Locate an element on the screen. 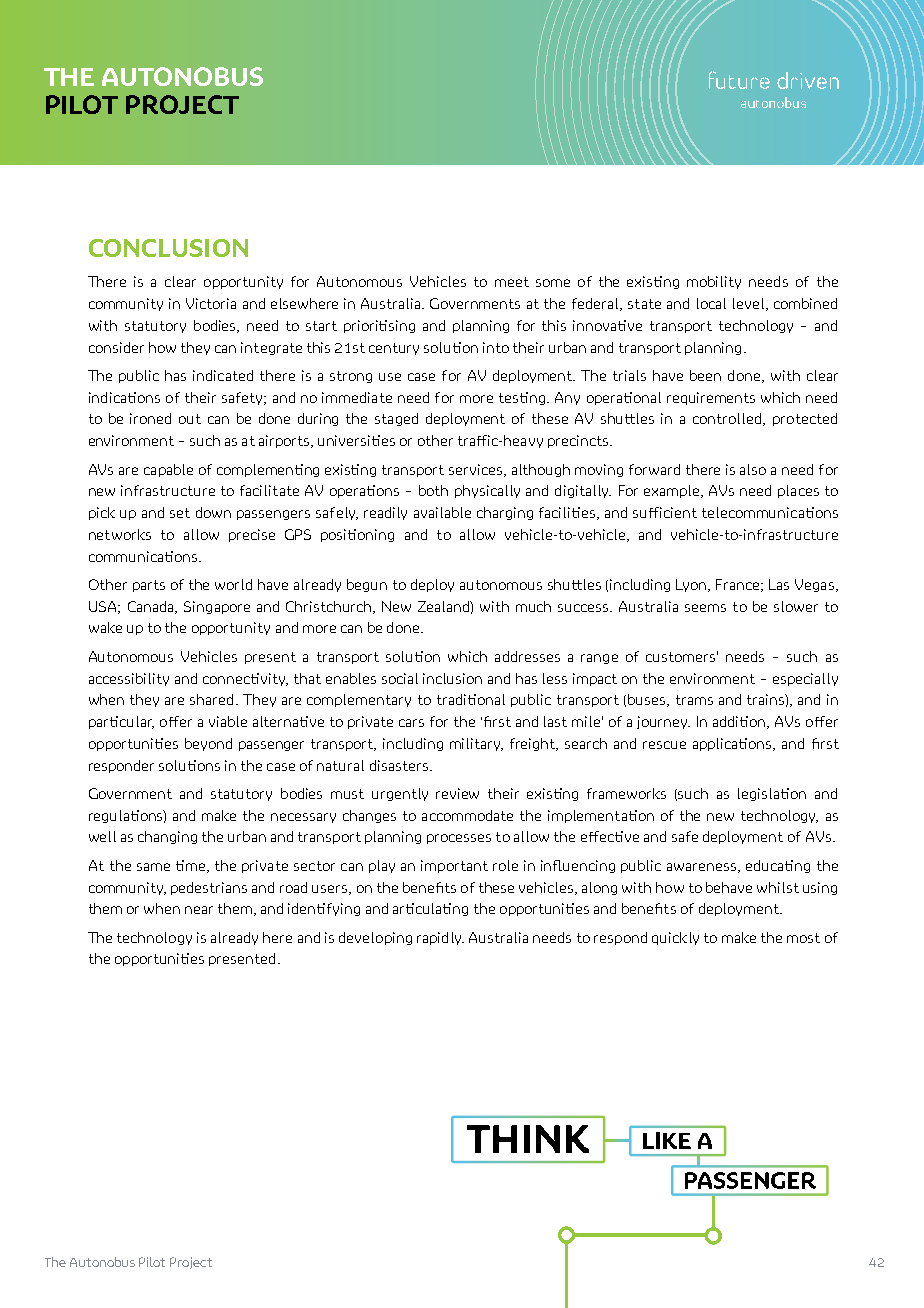  Singapore is located at coordinates (217, 607).
